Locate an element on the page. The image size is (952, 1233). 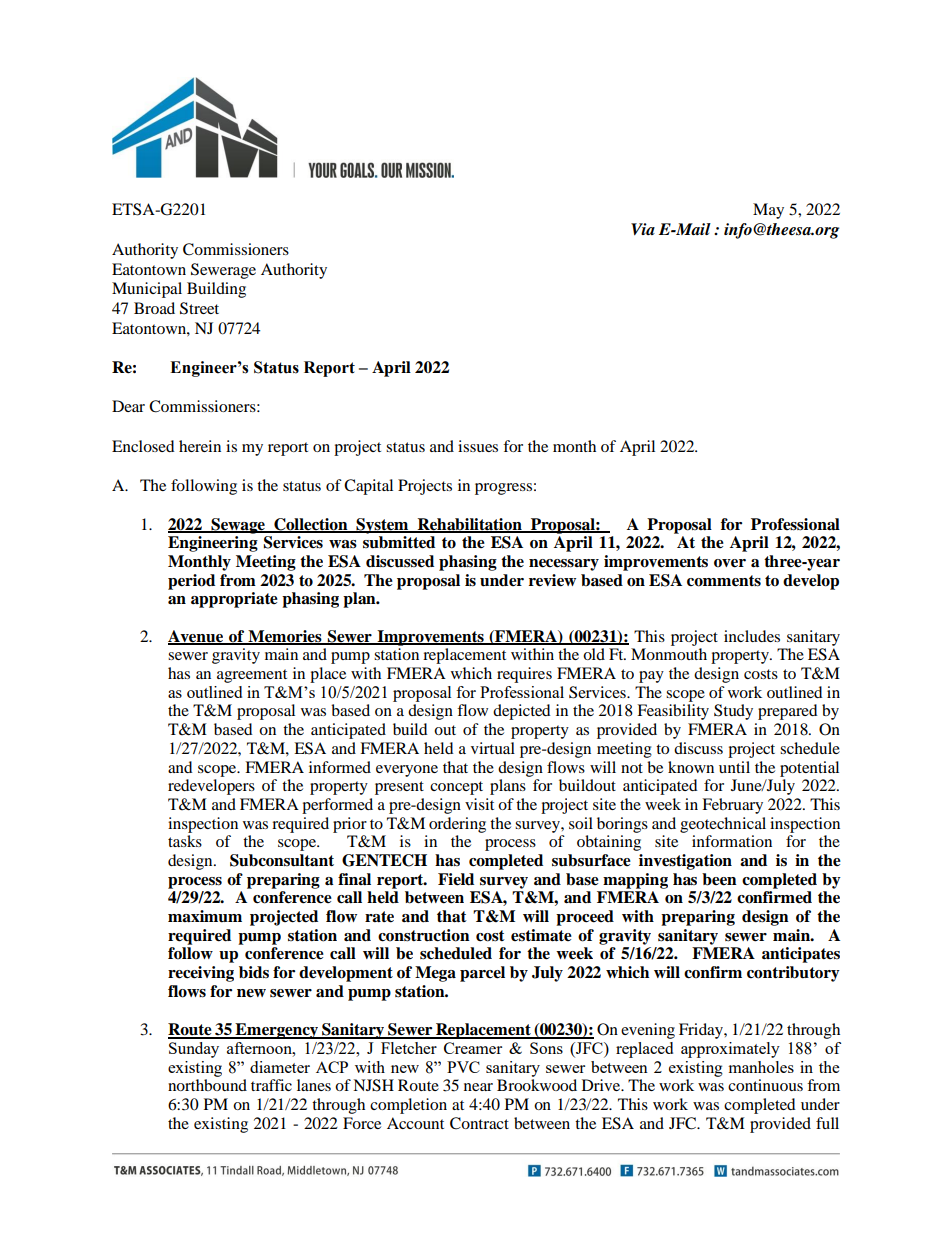
agreement is located at coordinates (252, 676).
